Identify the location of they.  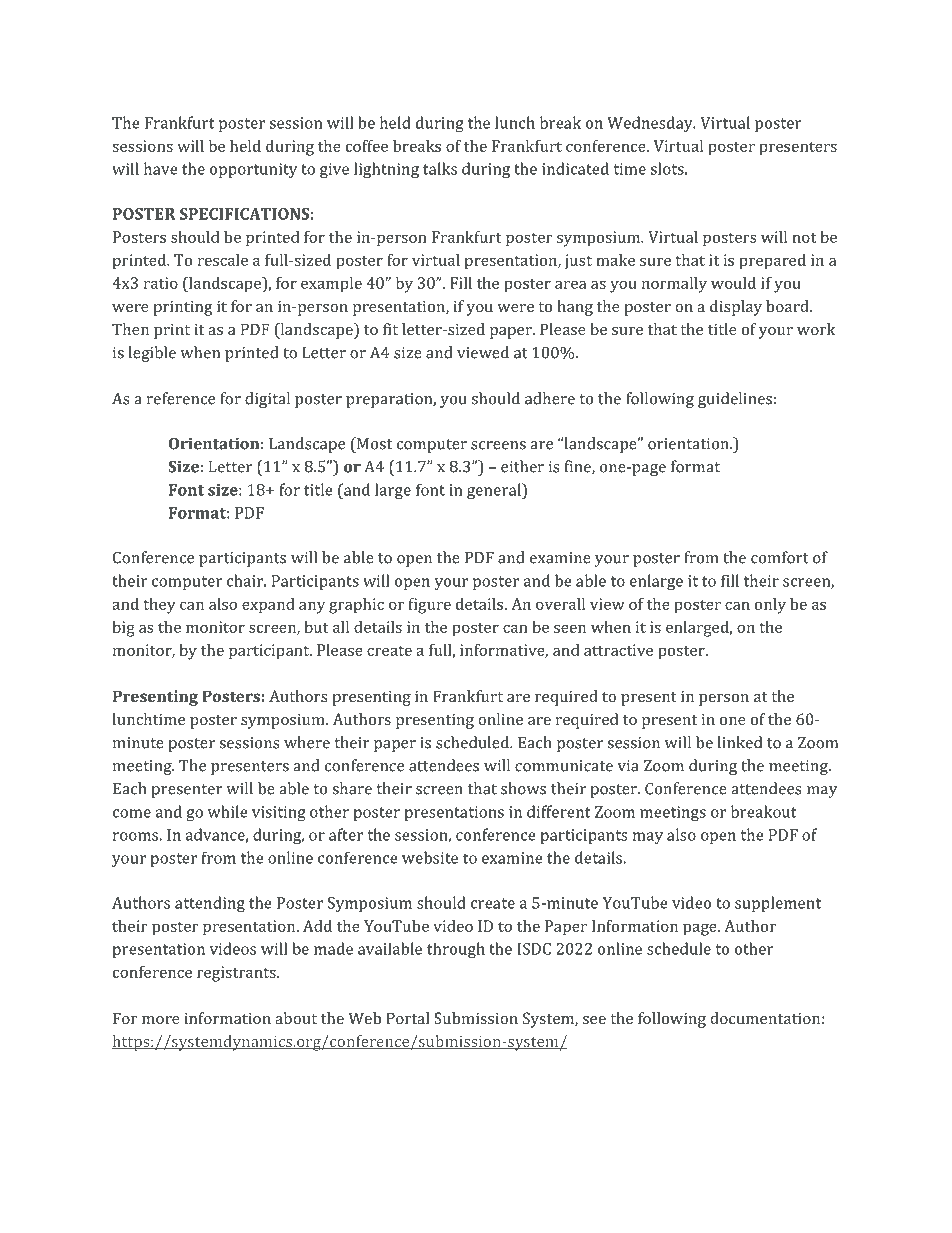
(159, 606).
